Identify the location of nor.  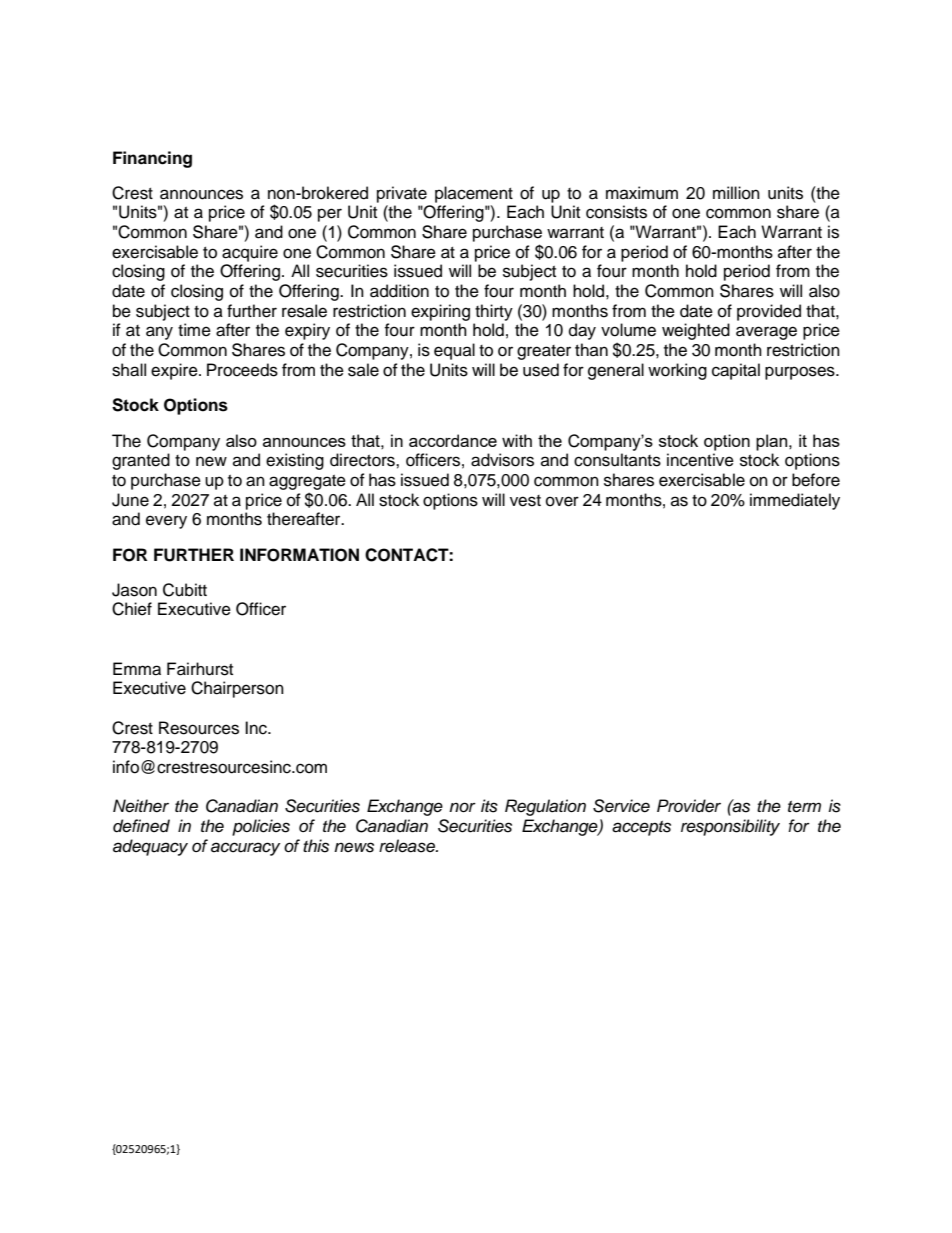
(462, 807).
